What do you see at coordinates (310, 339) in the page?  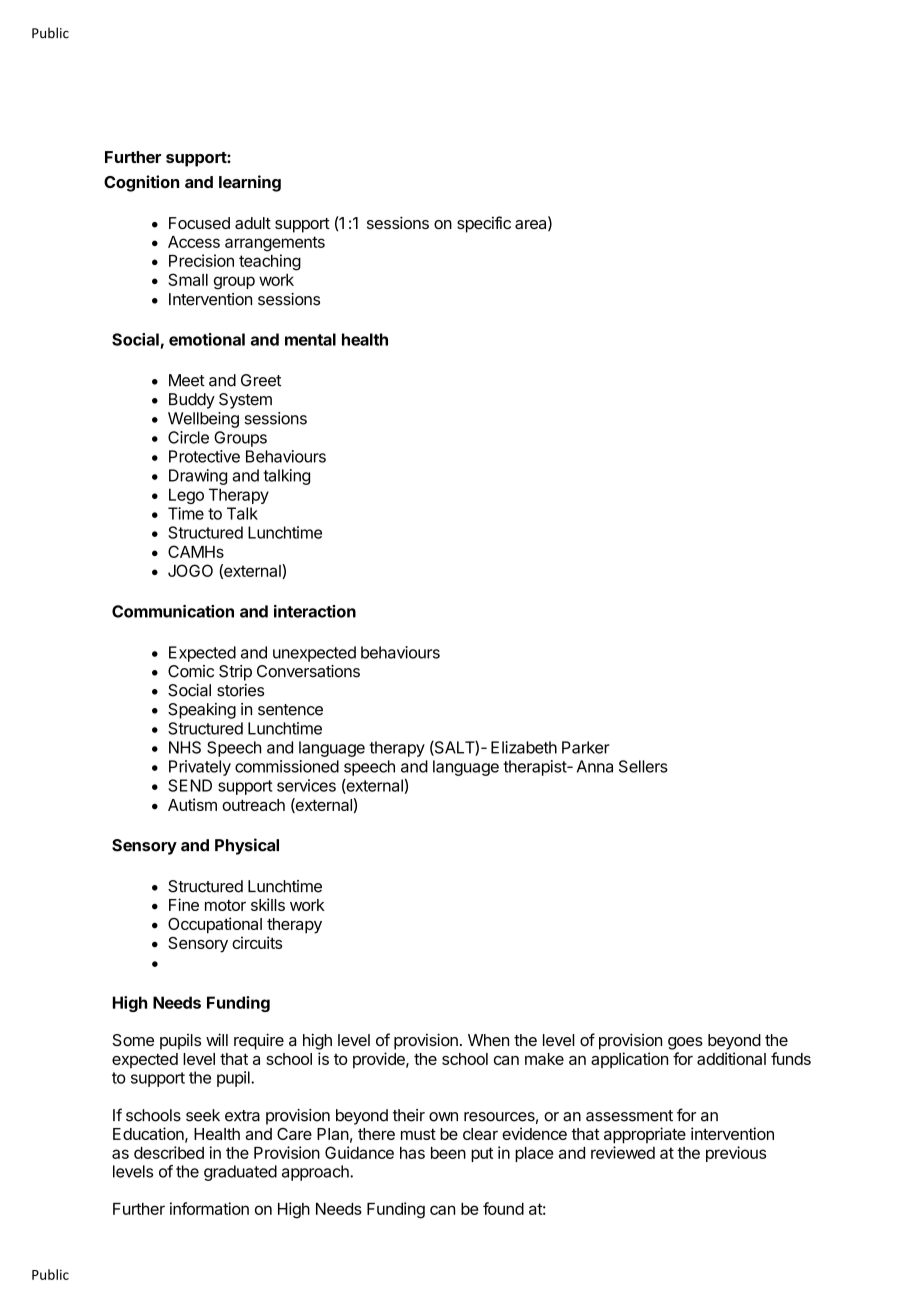 I see `mental` at bounding box center [310, 339].
